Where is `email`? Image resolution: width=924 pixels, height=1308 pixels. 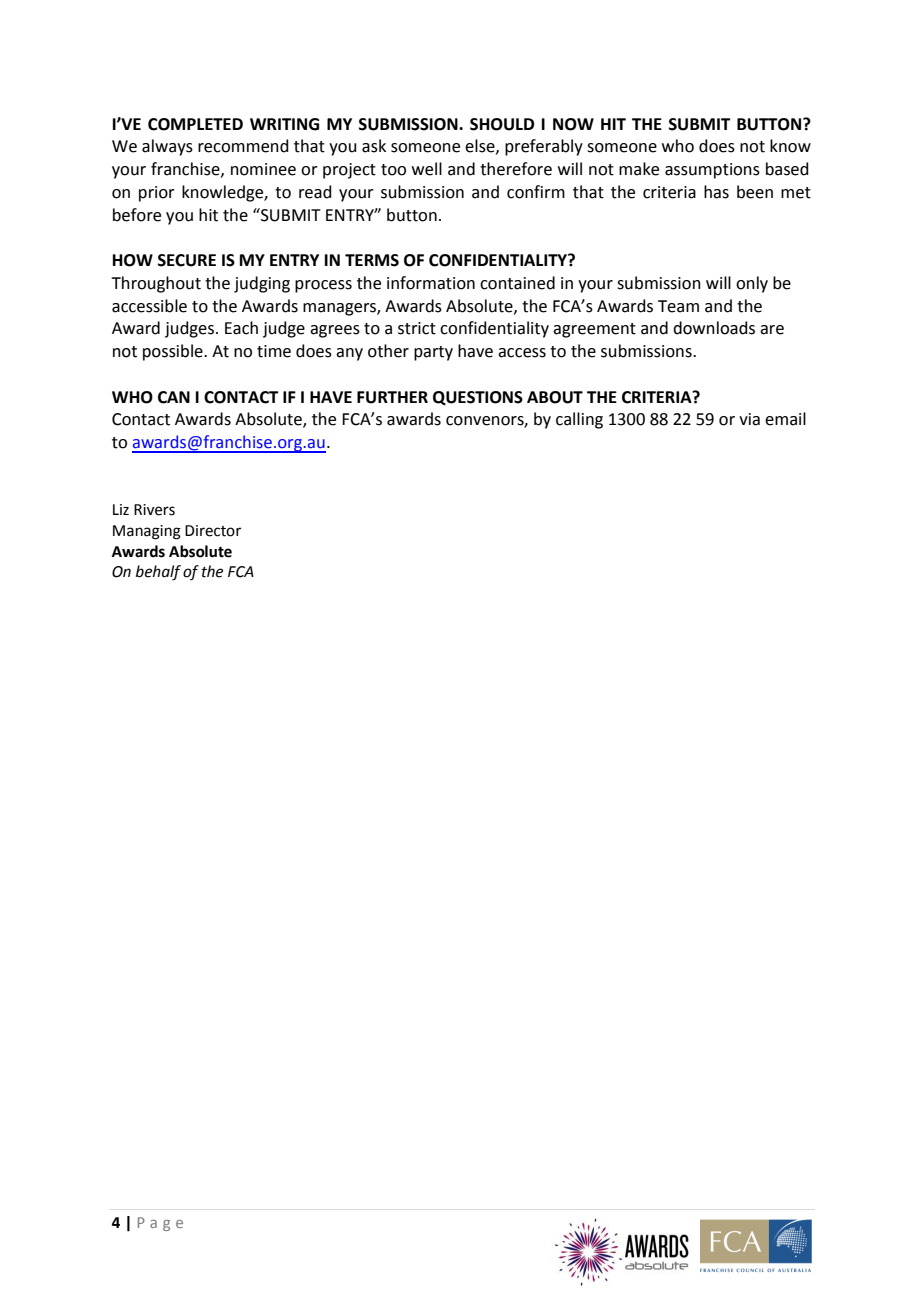
email is located at coordinates (785, 419).
